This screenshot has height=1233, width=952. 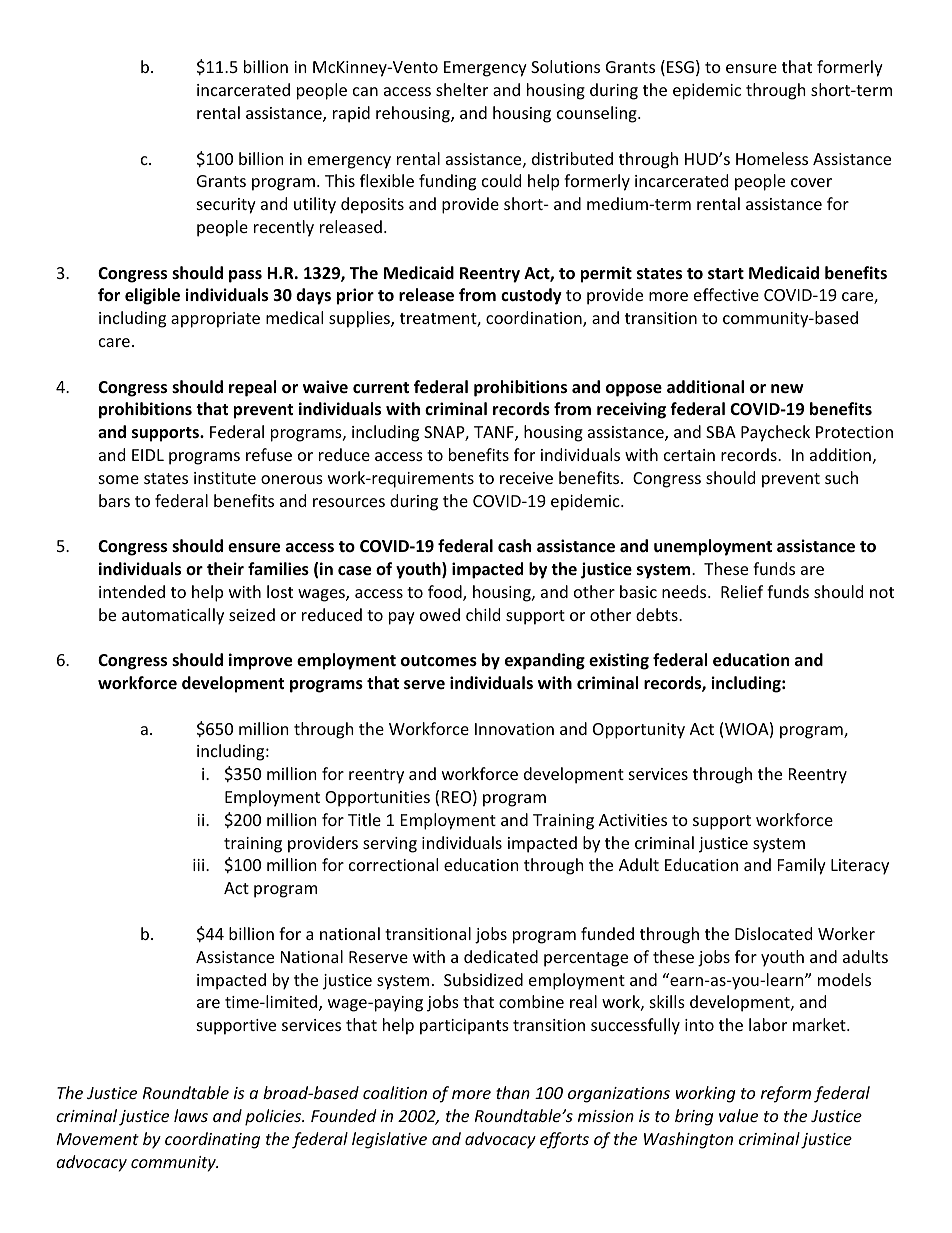 What do you see at coordinates (462, 89) in the screenshot?
I see `shelter` at bounding box center [462, 89].
